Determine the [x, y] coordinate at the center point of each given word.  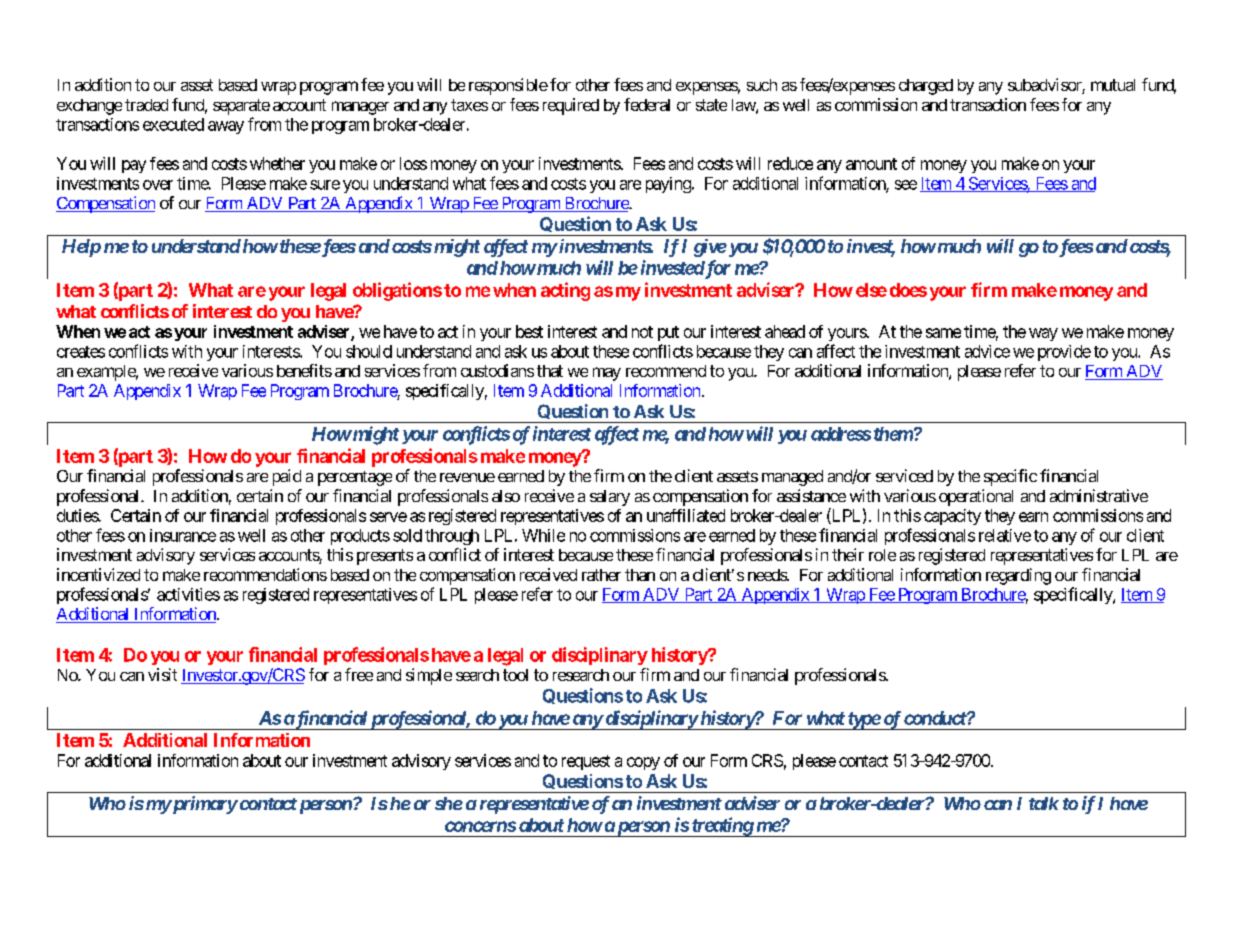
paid [287, 477]
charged [926, 87]
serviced [904, 475]
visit [162, 674]
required [571, 106]
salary [610, 498]
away [226, 127]
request [586, 762]
